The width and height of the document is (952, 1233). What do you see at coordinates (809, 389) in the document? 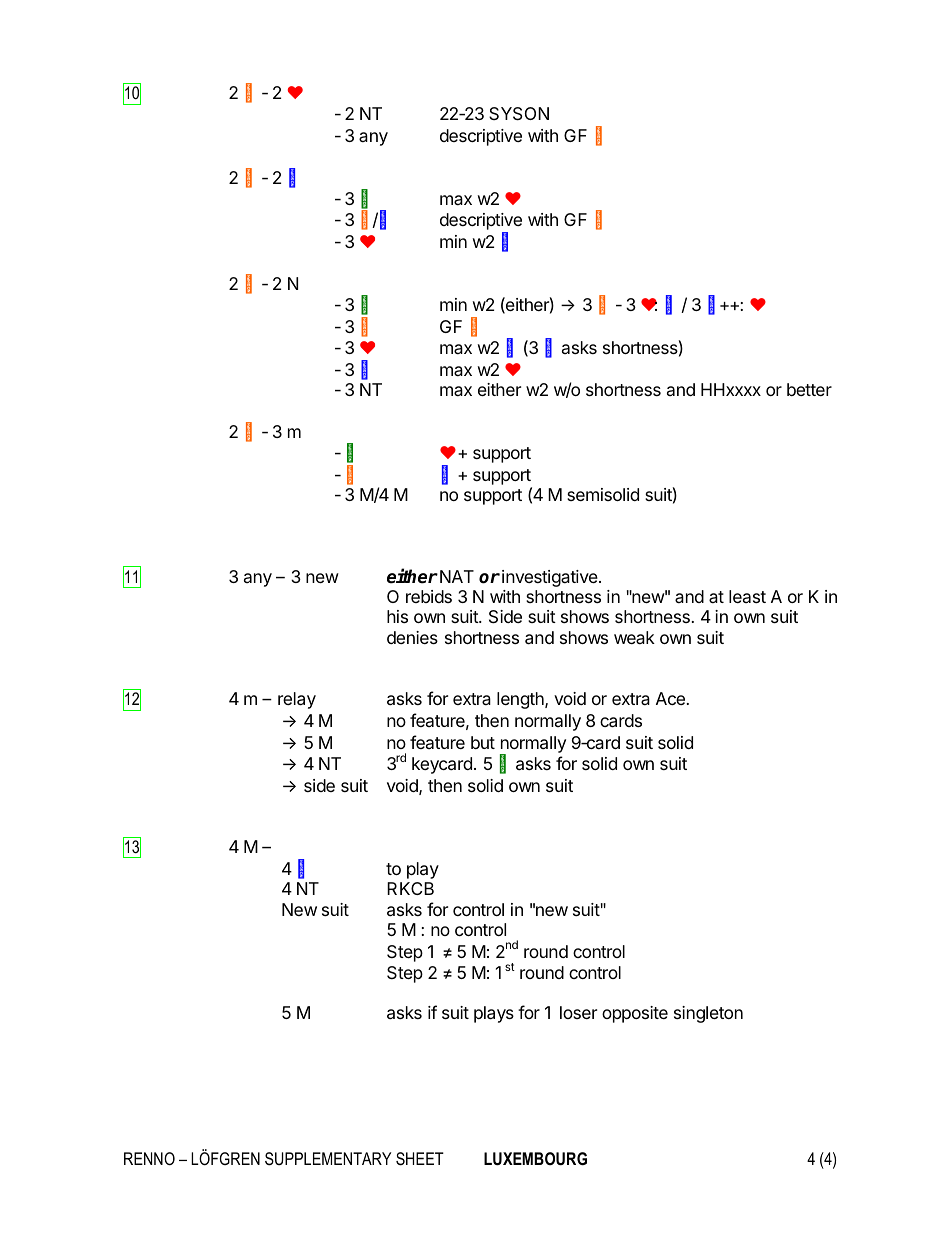
I see `better` at bounding box center [809, 389].
